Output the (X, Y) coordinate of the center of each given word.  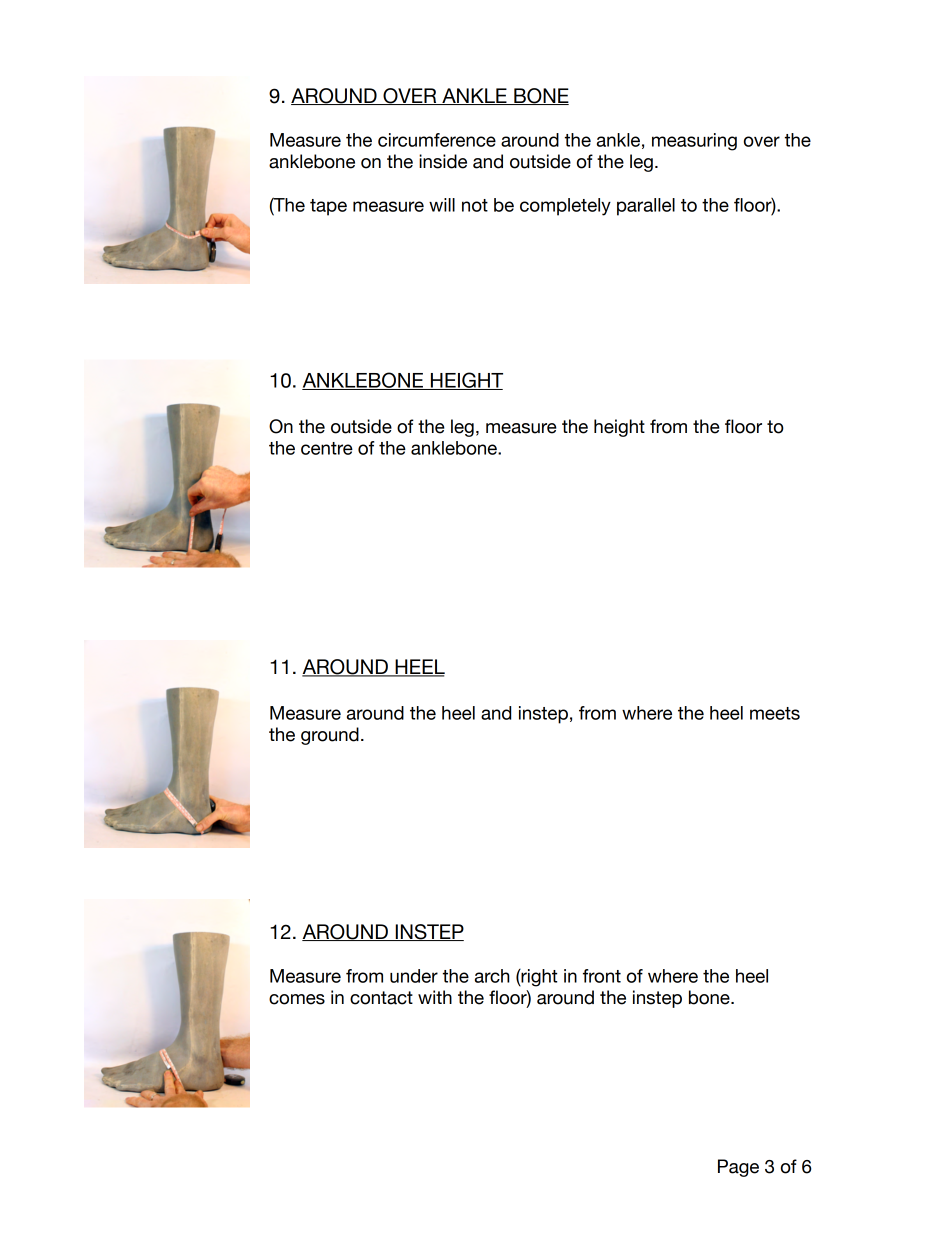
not (475, 205)
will (442, 205)
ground (330, 736)
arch (492, 976)
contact (381, 998)
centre (327, 448)
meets (775, 713)
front (602, 976)
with (435, 997)
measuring (694, 142)
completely (565, 207)
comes (297, 999)
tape (328, 207)
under (414, 976)
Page (738, 1168)
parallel (646, 207)
